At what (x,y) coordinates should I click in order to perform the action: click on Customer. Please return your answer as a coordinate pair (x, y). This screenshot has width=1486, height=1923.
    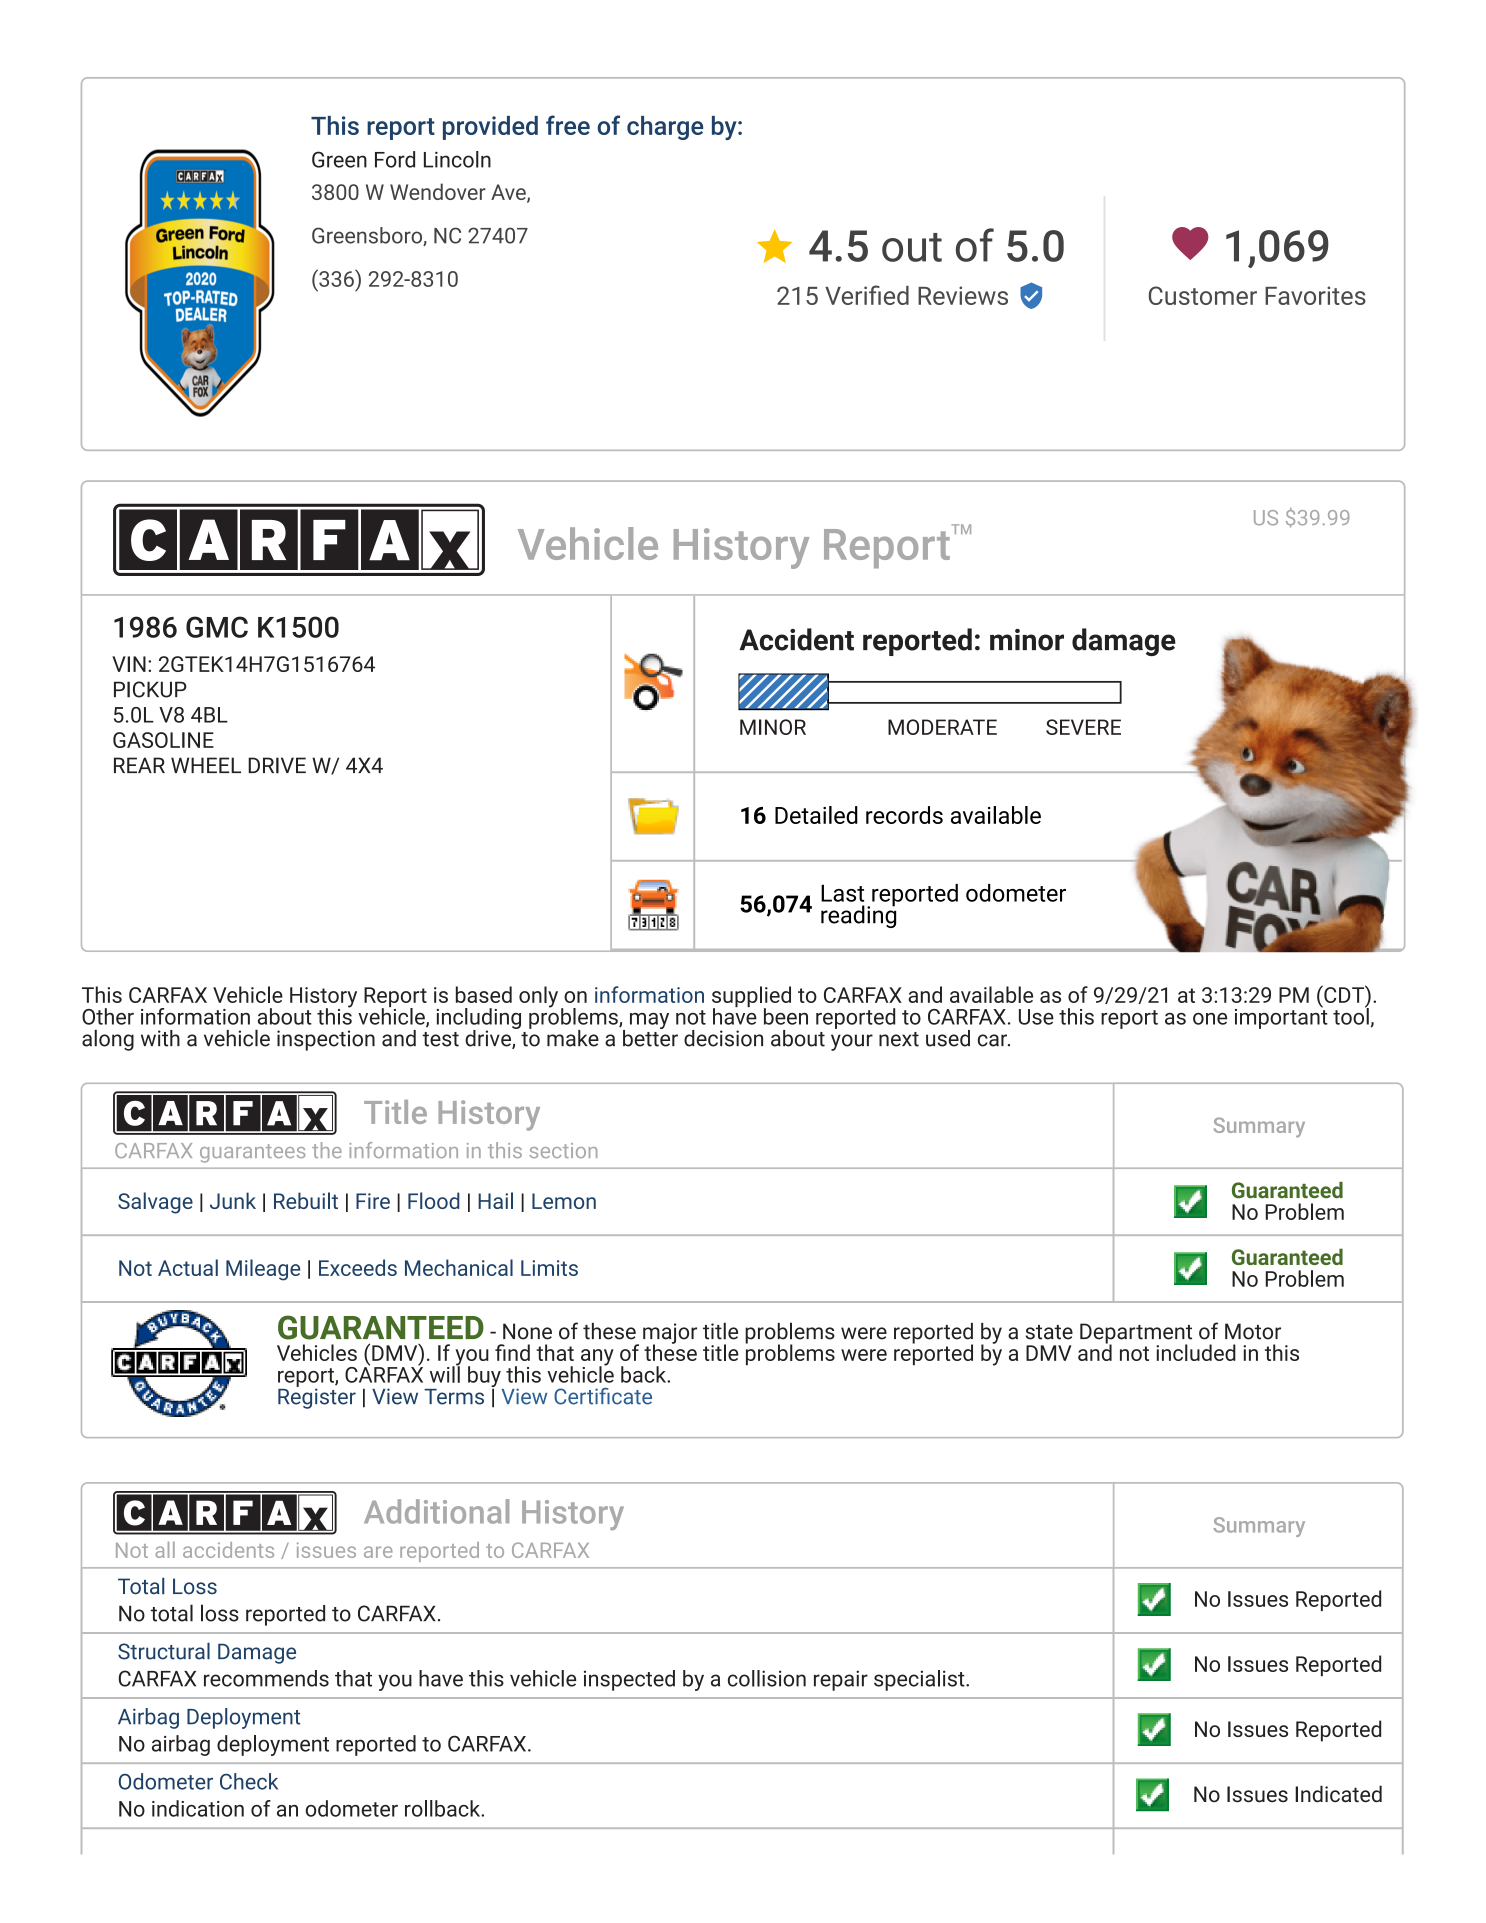
    Looking at the image, I should click on (1203, 295).
